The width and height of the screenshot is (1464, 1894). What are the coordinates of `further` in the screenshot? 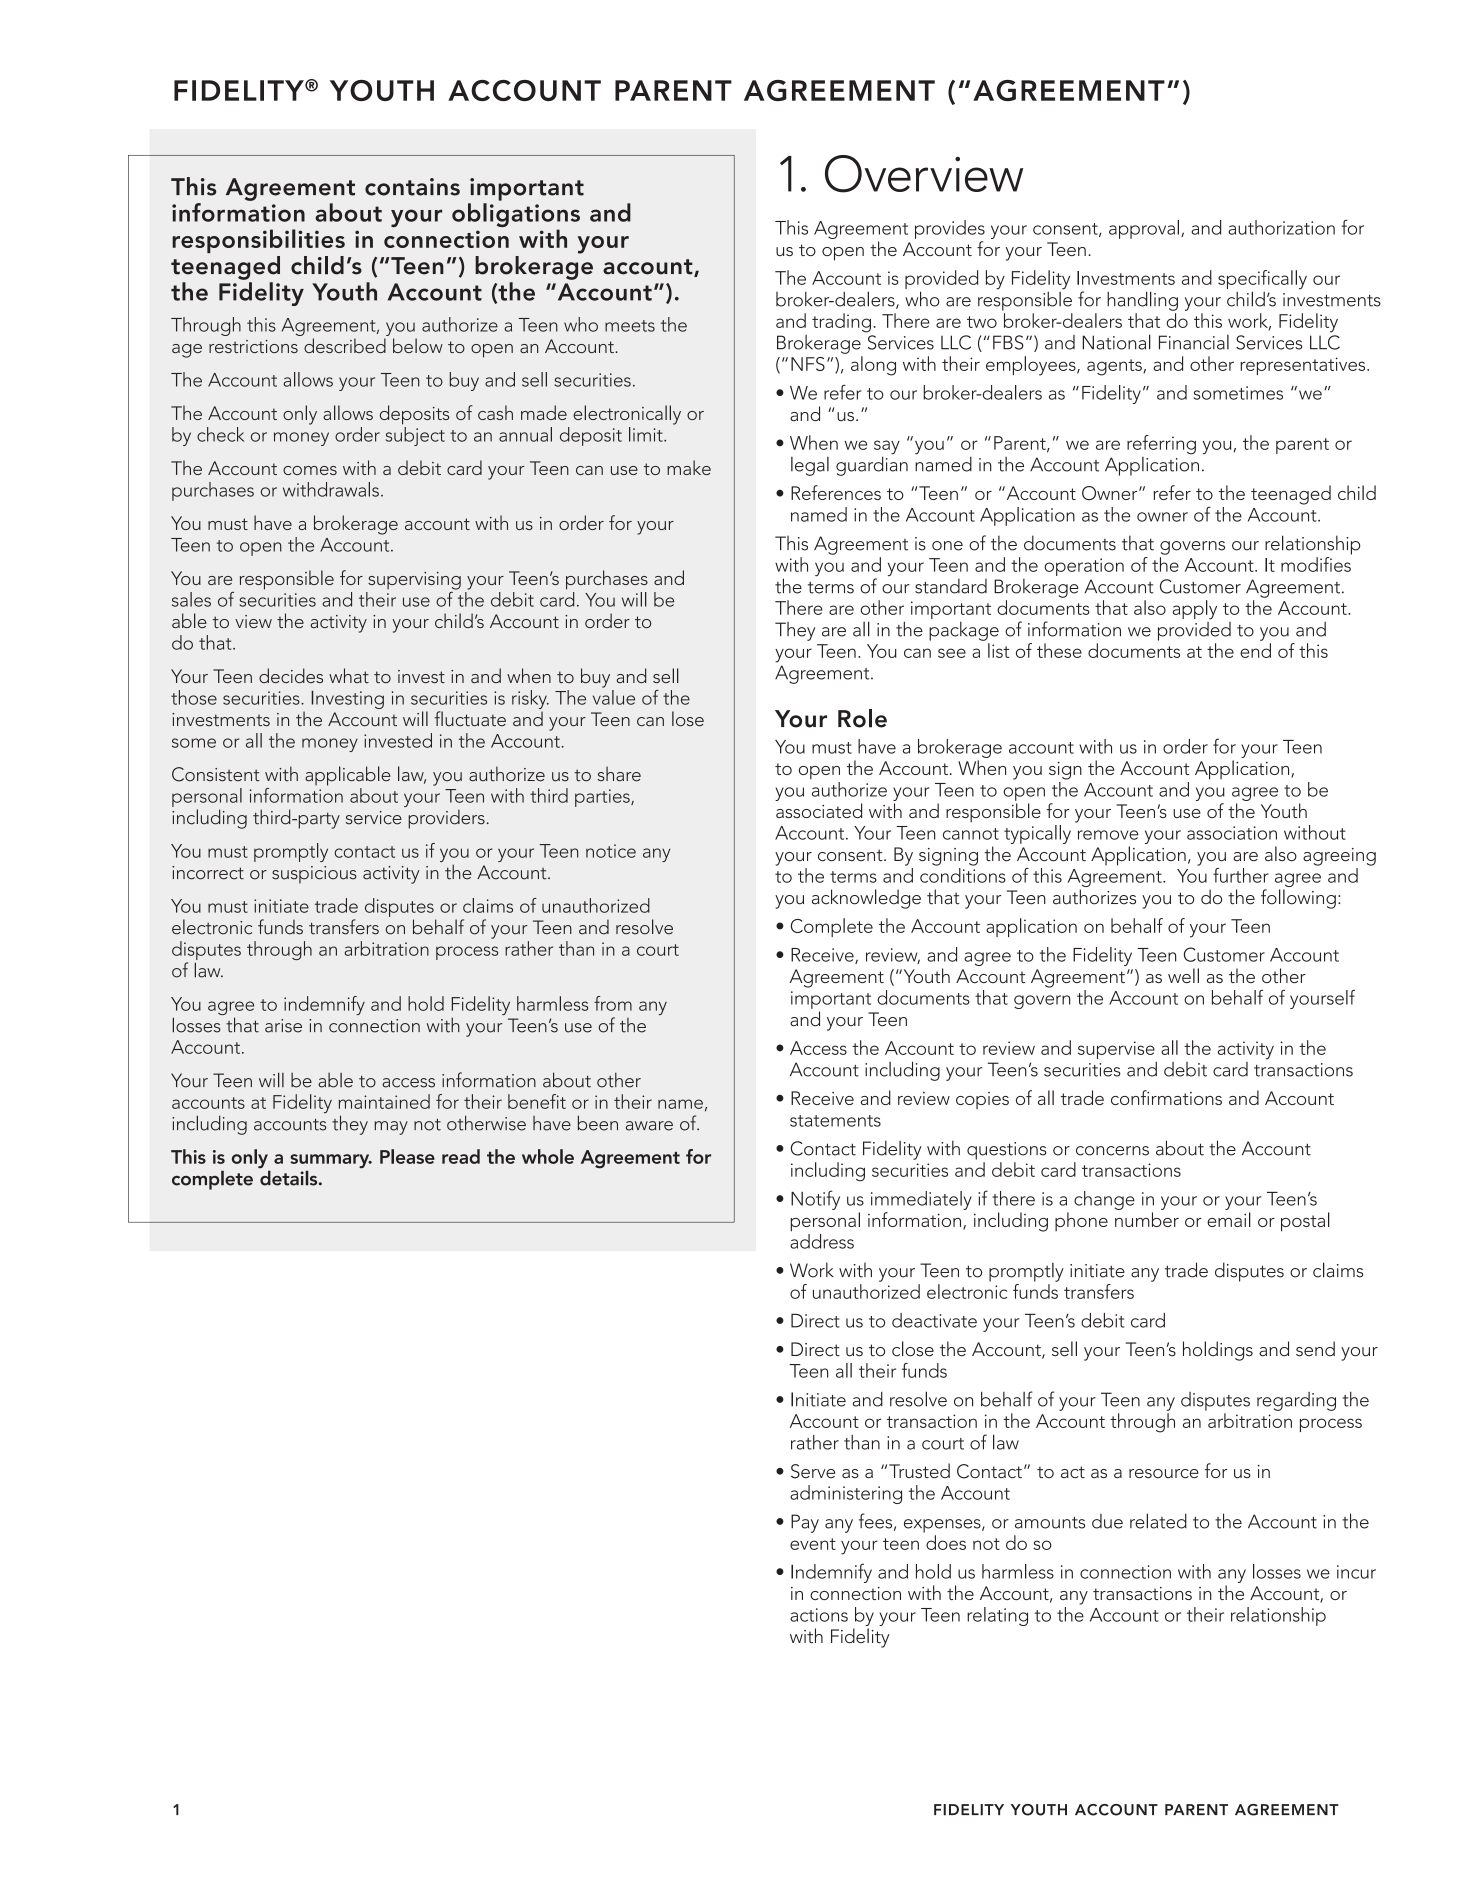 It's located at (1241, 875).
